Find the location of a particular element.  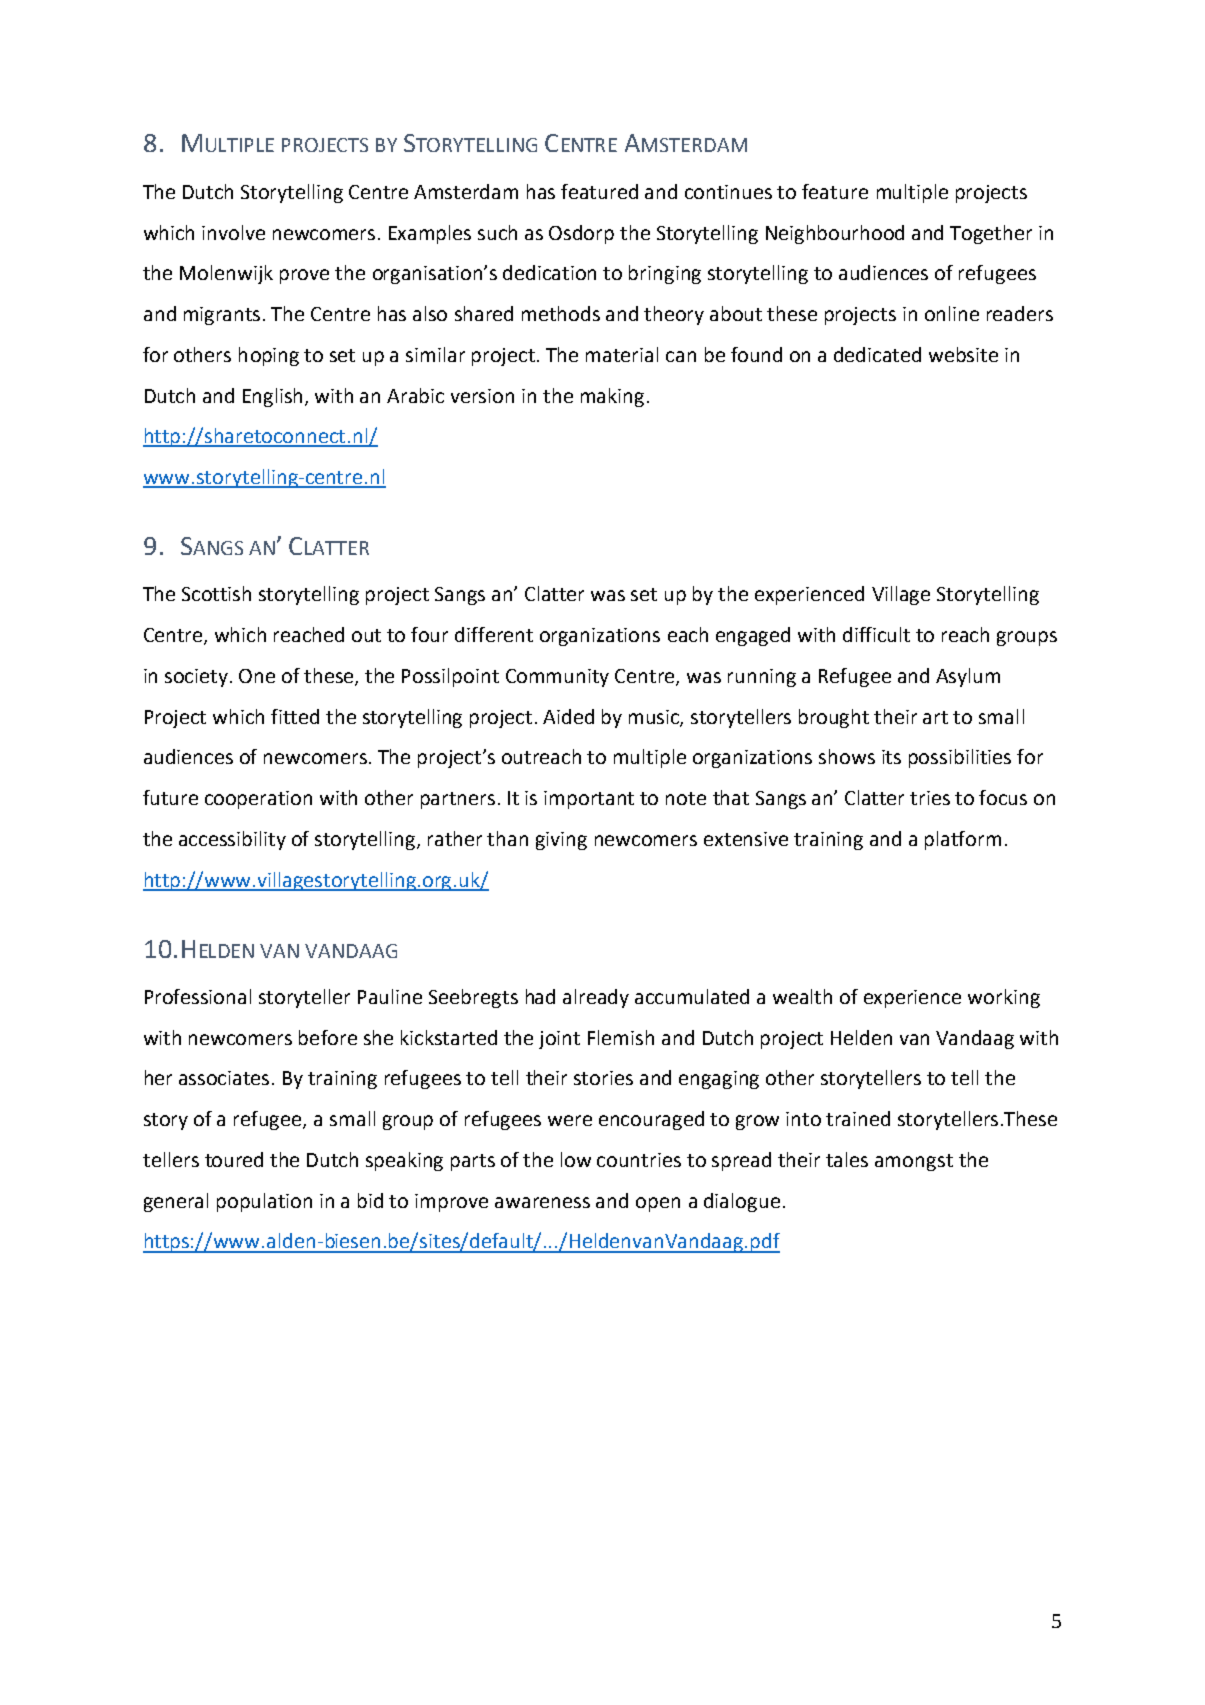

Professional is located at coordinates (198, 996).
